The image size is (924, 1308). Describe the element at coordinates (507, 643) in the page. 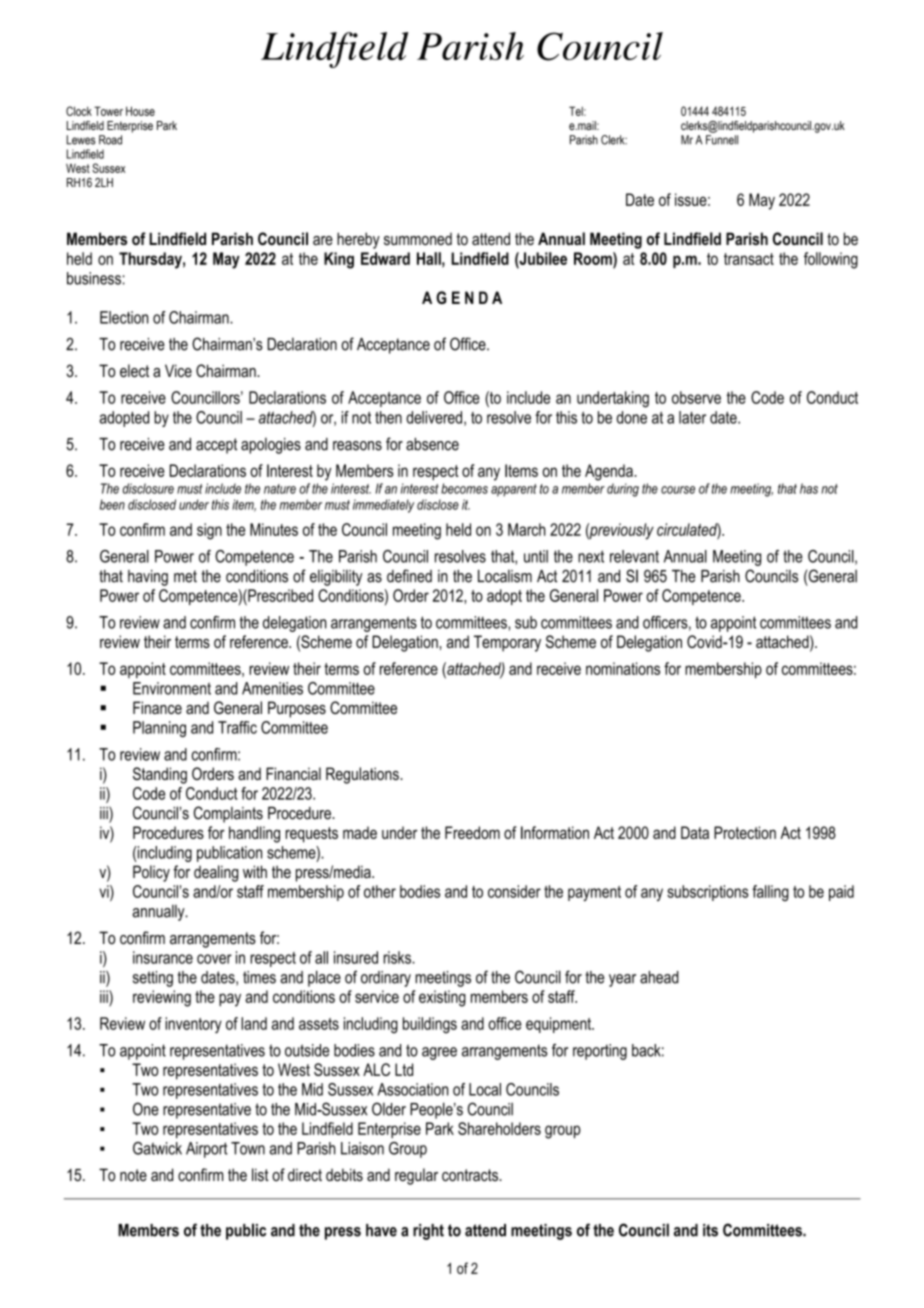

I see `Temporary` at that location.
